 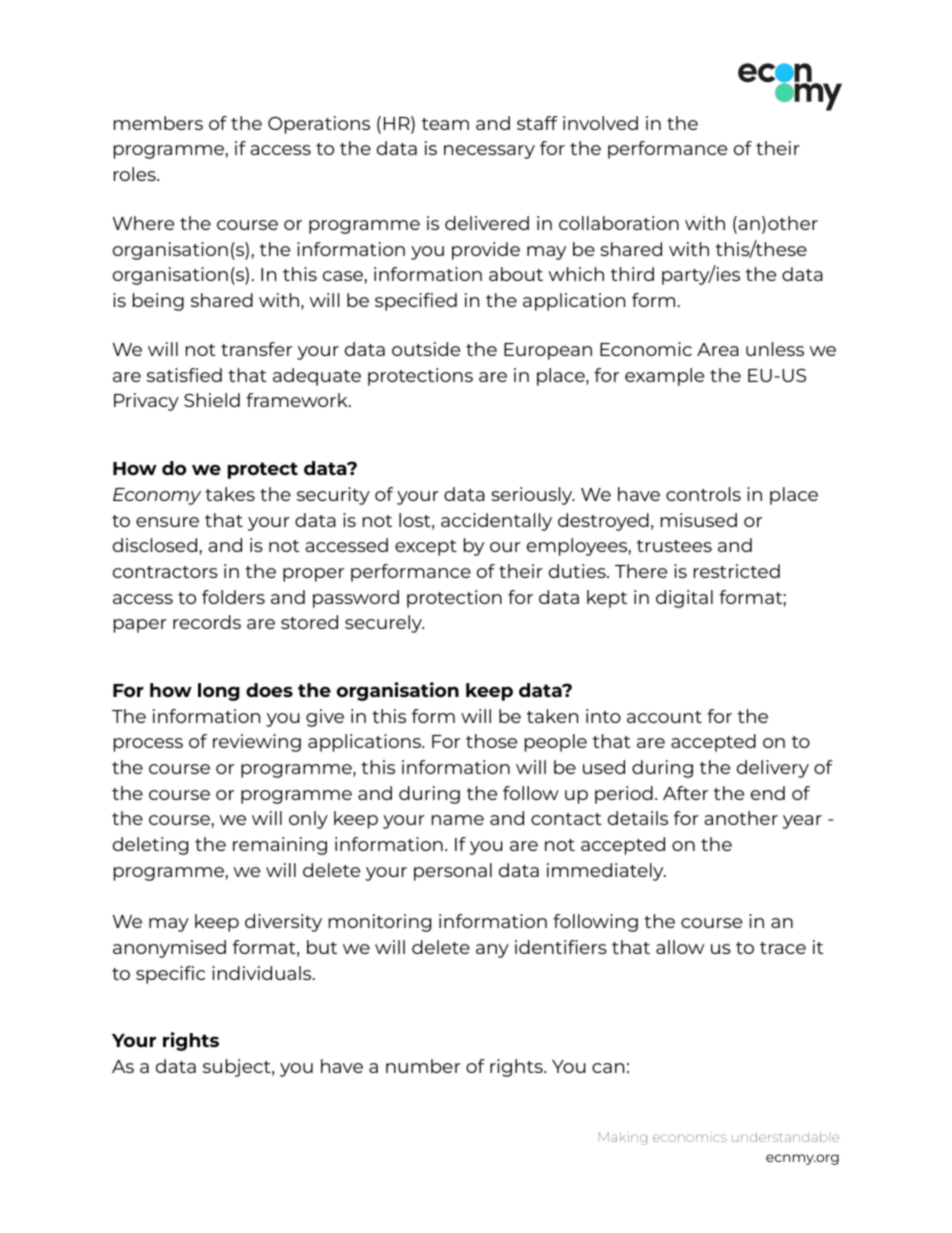 What do you see at coordinates (170, 975) in the screenshot?
I see `specific` at bounding box center [170, 975].
